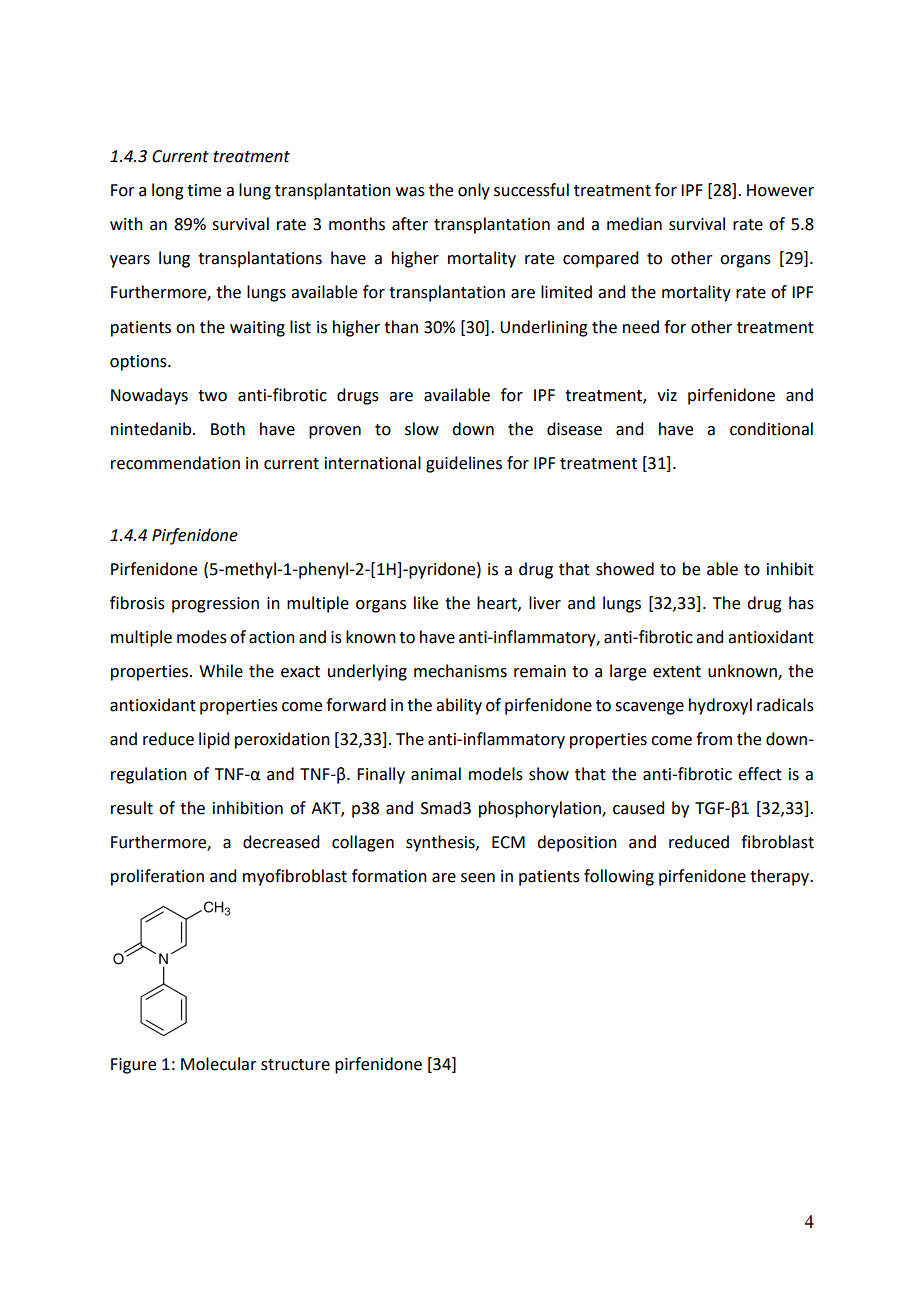  What do you see at coordinates (202, 637) in the image?
I see `modes` at bounding box center [202, 637].
